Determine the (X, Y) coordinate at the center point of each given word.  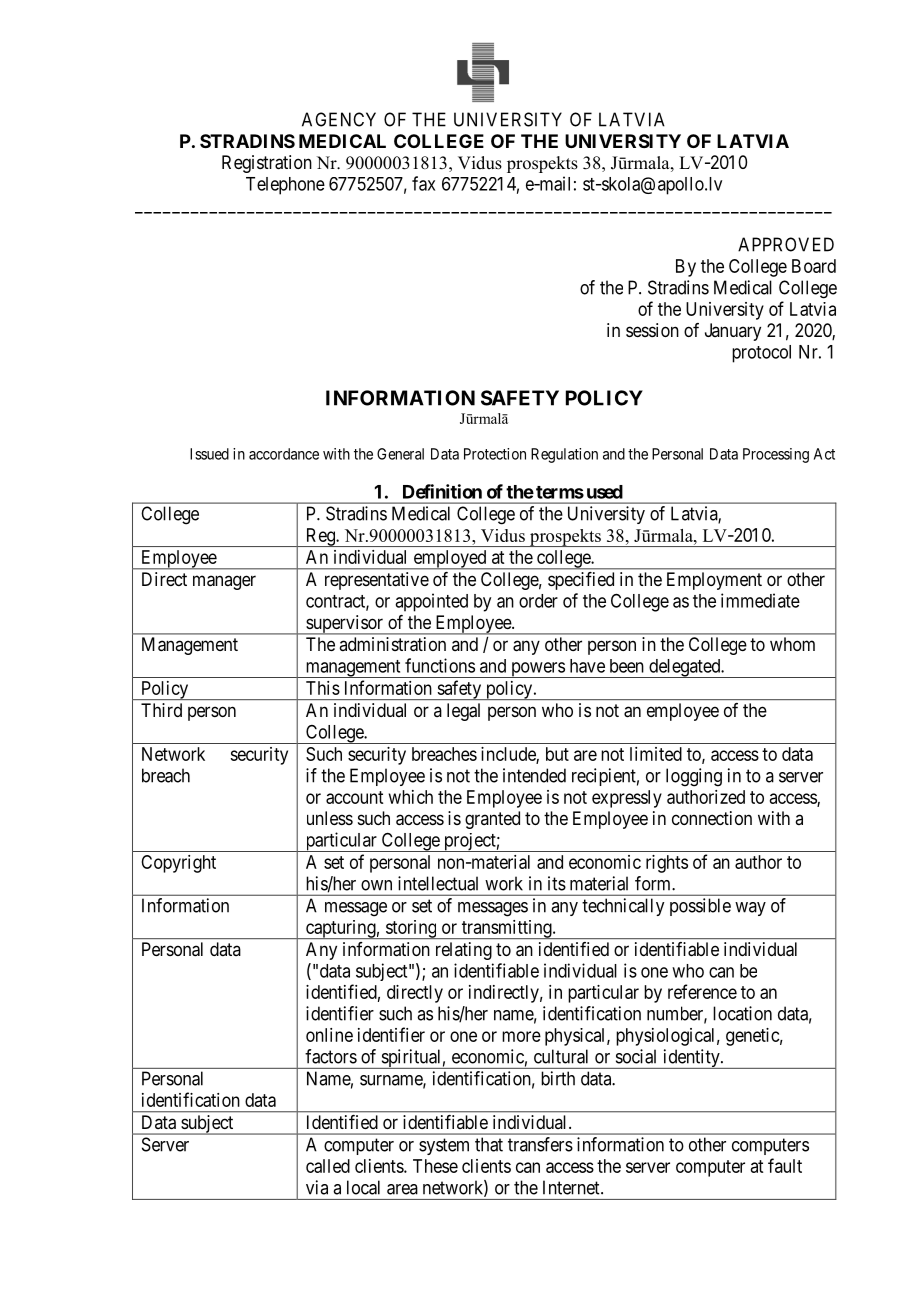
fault (785, 1165)
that (489, 1144)
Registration (267, 164)
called (328, 1166)
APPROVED (786, 244)
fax (423, 183)
